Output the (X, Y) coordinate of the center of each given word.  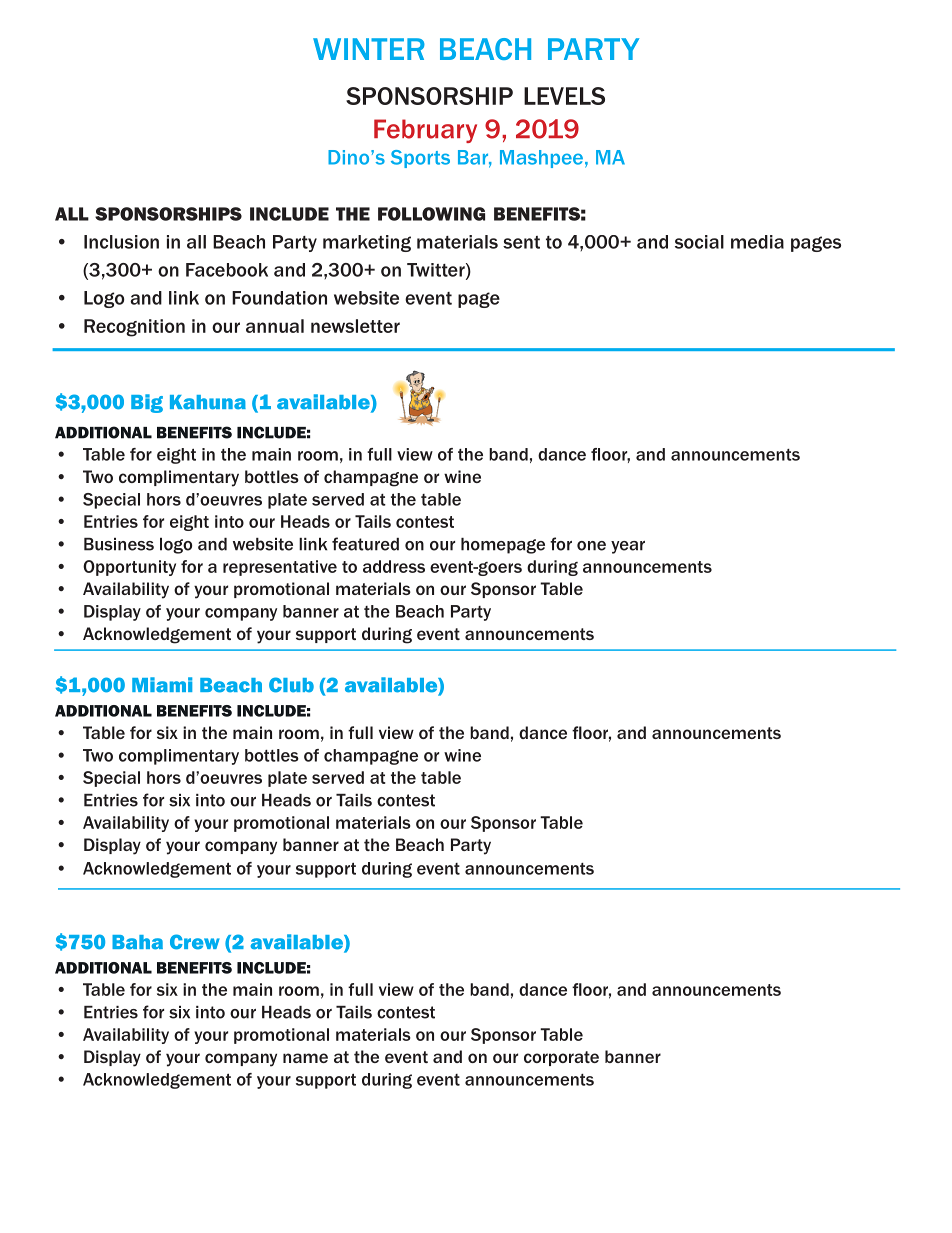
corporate (561, 1058)
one (591, 546)
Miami (162, 685)
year (628, 547)
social (699, 242)
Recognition (134, 328)
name (305, 1058)
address (394, 566)
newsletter (355, 326)
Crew (195, 942)
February (425, 131)
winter (369, 49)
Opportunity (129, 568)
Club (291, 685)
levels (564, 96)
